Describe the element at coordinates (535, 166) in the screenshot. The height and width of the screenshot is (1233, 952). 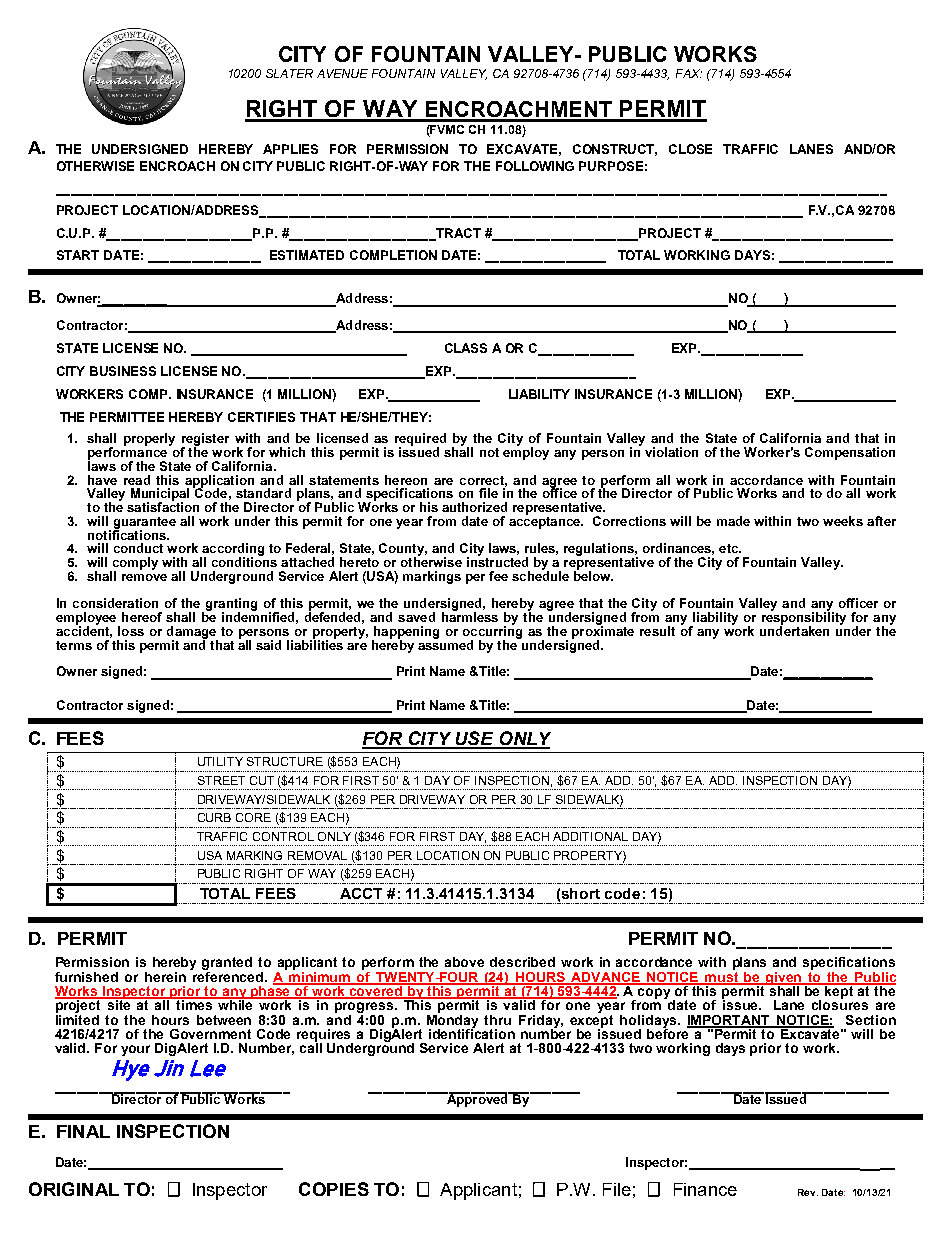
I see `FOLLOWING` at that location.
